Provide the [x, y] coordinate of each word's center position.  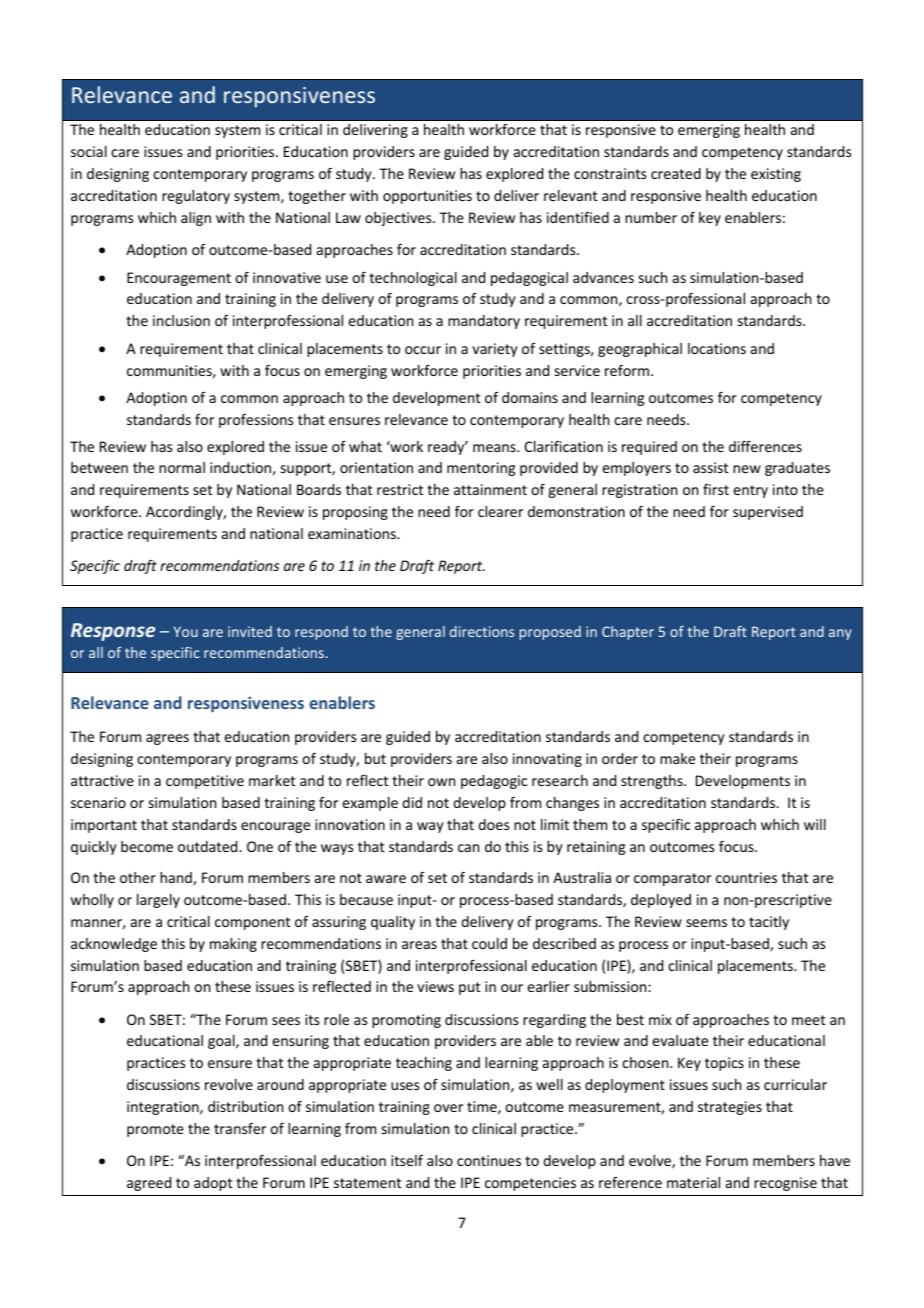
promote [155, 1130]
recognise [785, 1184]
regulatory [196, 197]
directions [482, 631]
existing [776, 175]
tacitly [769, 923]
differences [765, 446]
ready [447, 448]
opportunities [427, 197]
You [186, 631]
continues [489, 1160]
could [489, 943]
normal [182, 467]
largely [158, 901]
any [840, 634]
